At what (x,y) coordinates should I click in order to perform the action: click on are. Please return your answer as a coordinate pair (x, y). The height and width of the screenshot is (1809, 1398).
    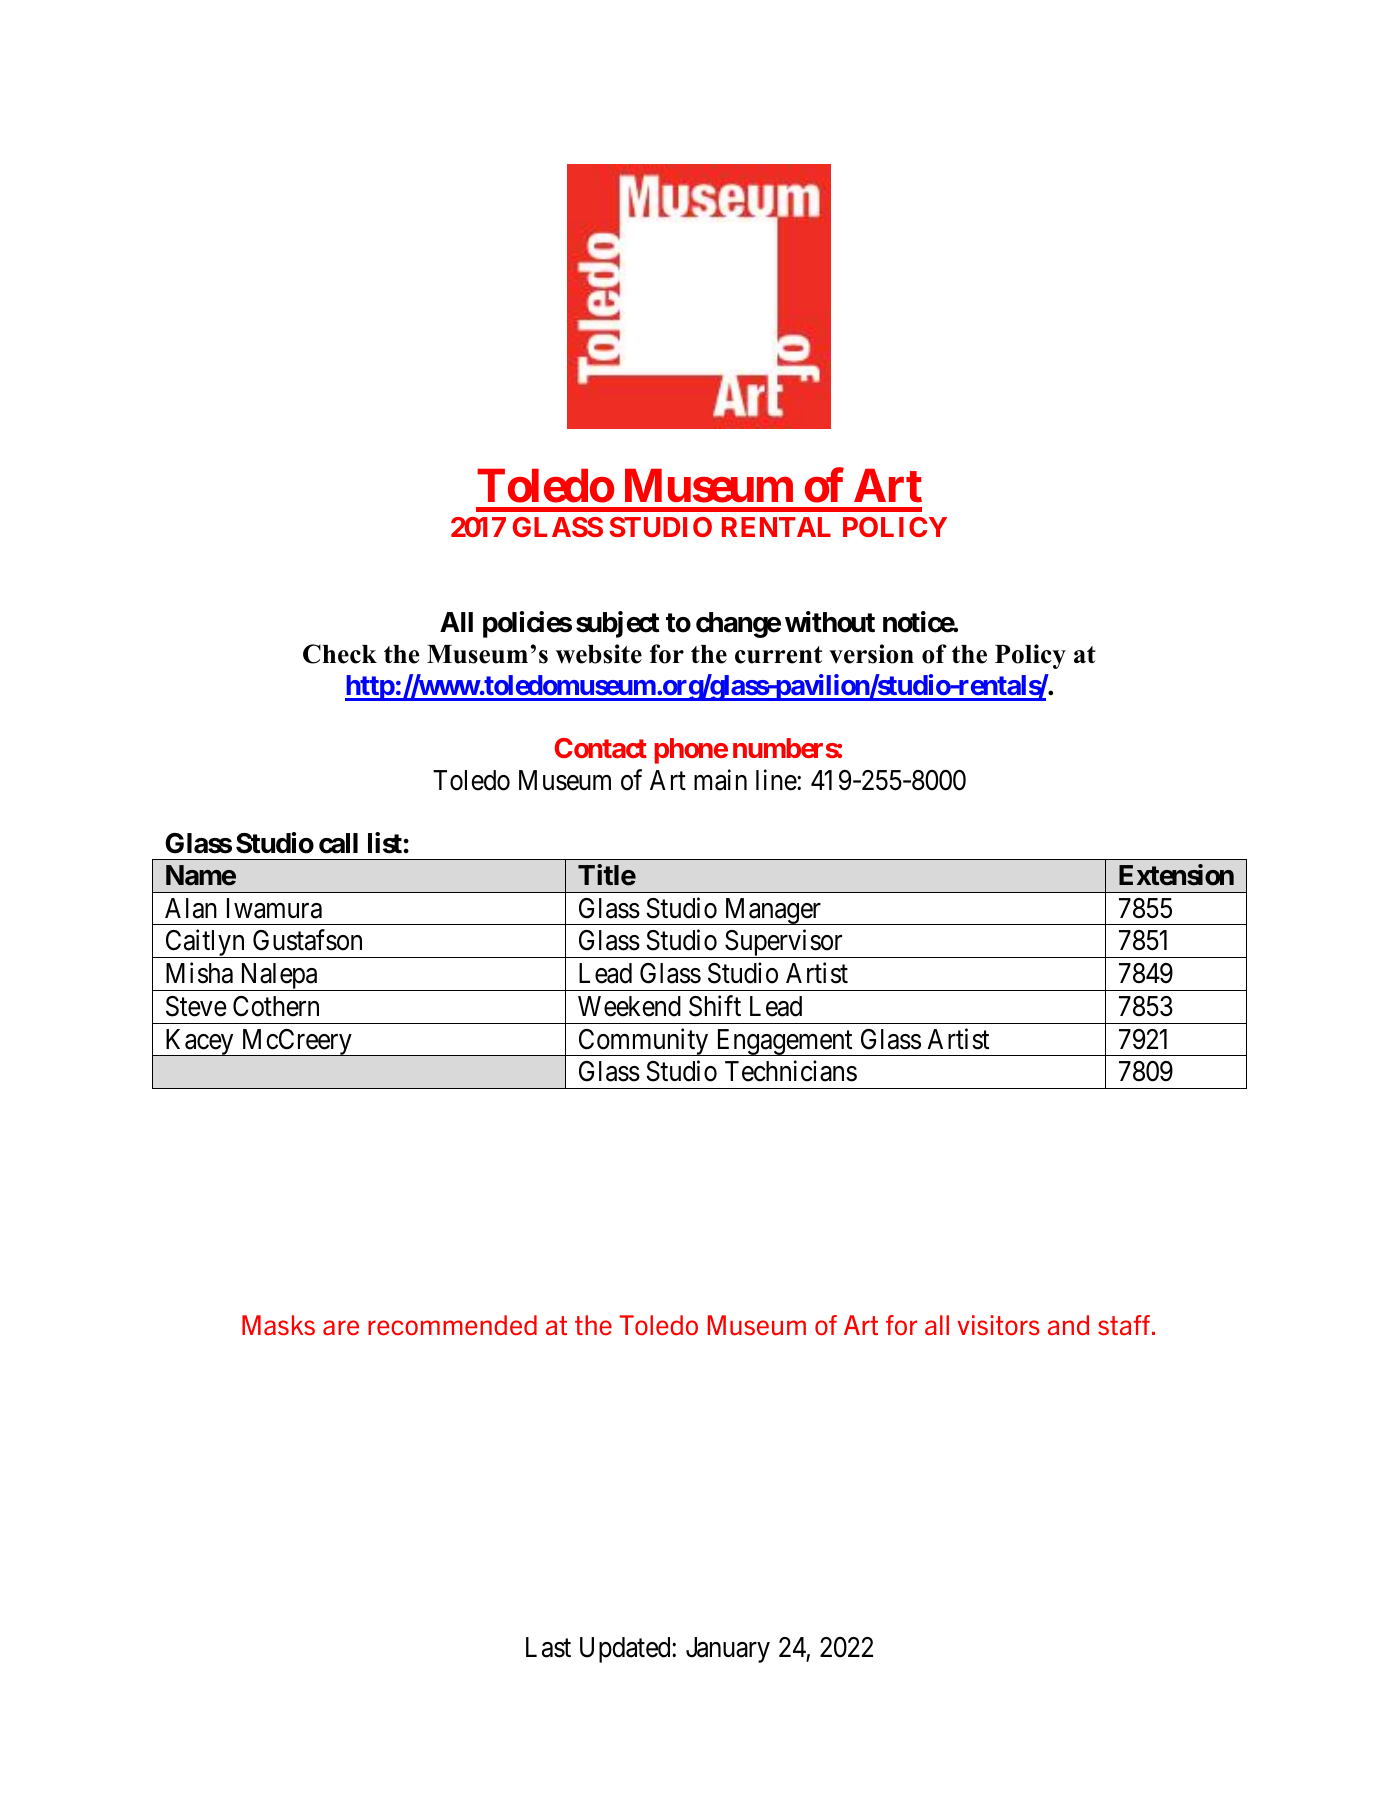
    Looking at the image, I should click on (341, 1327).
